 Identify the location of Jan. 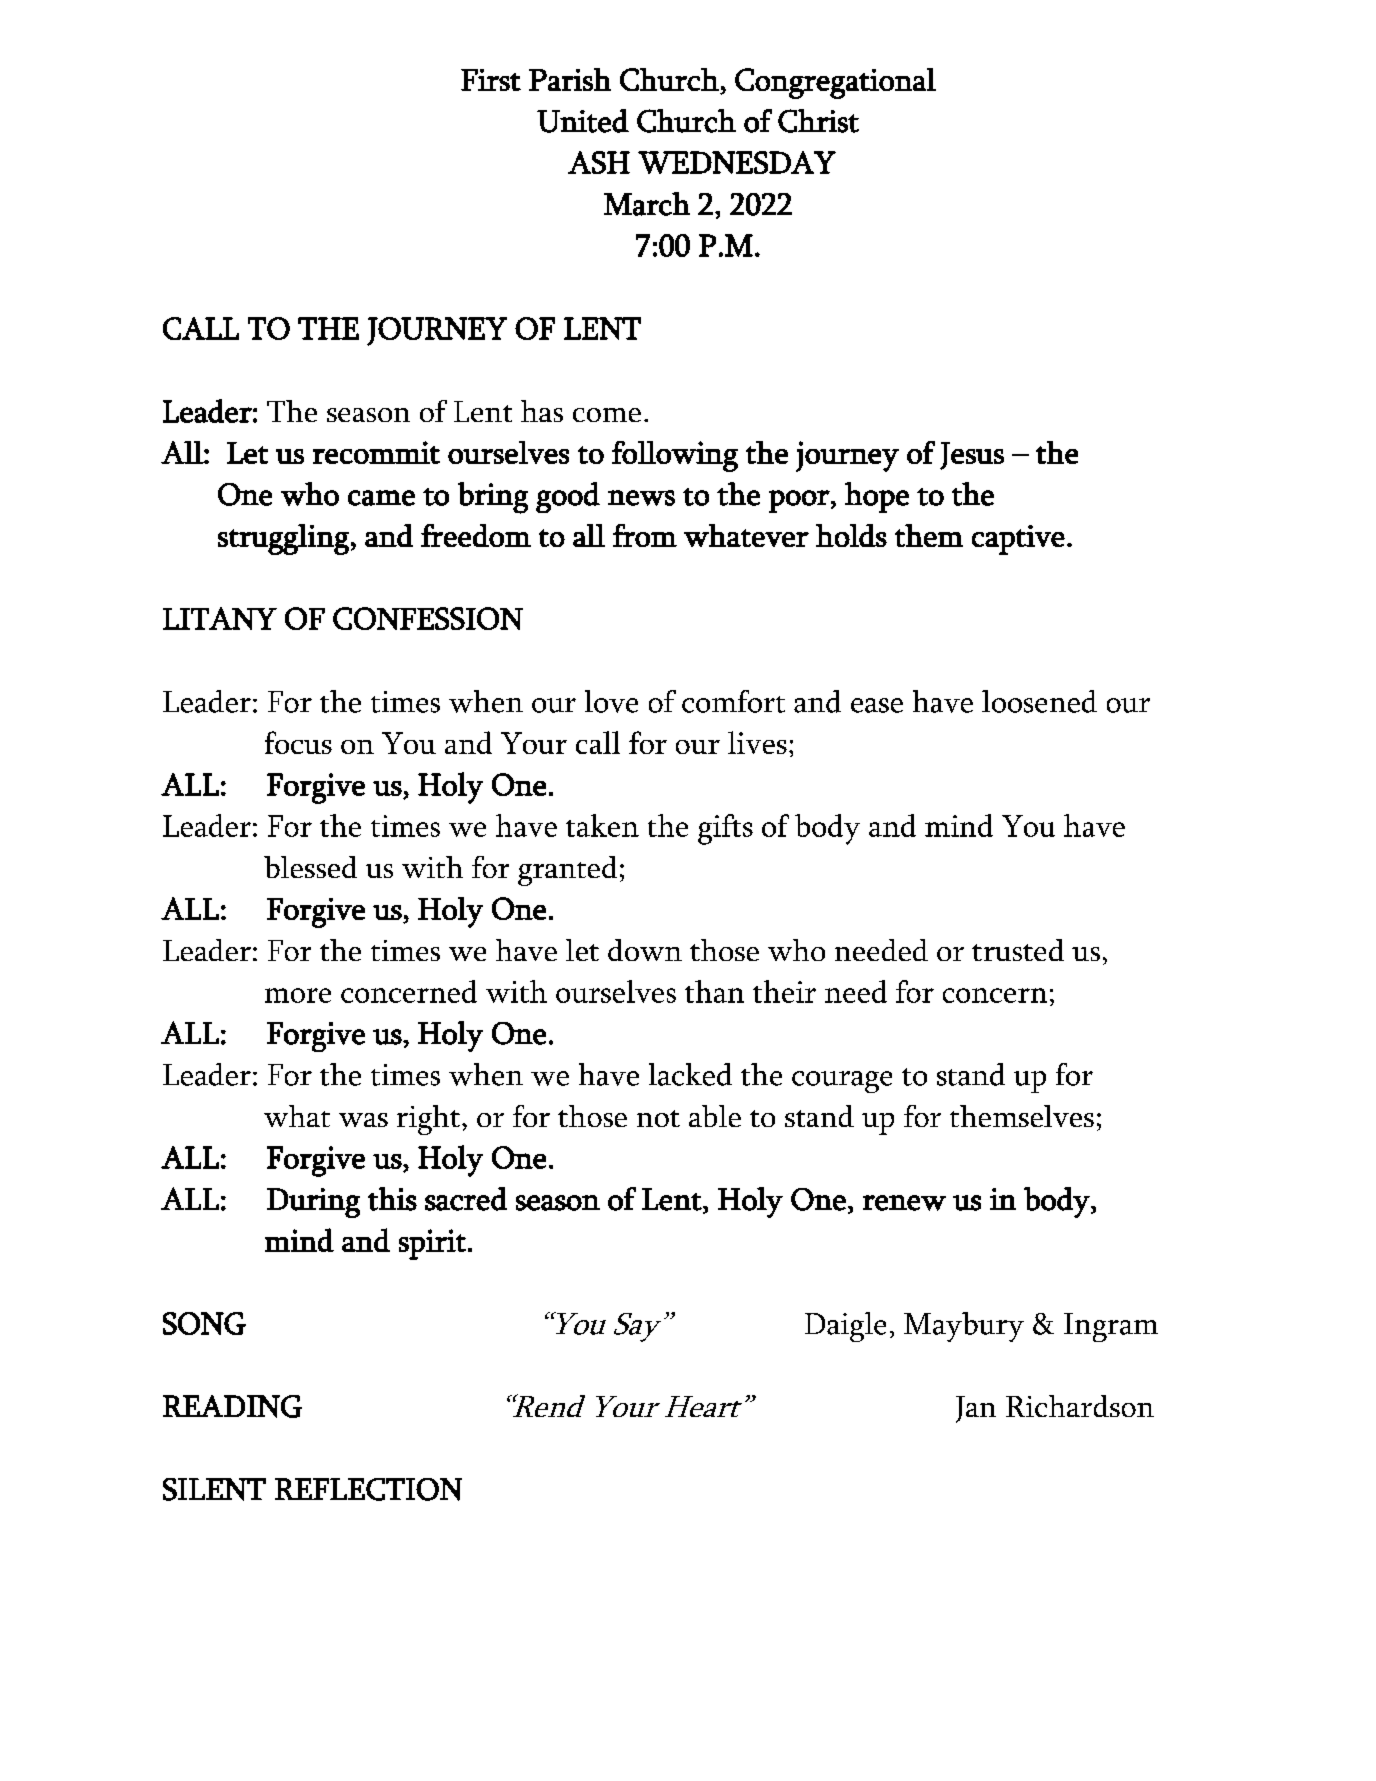
(976, 1409).
